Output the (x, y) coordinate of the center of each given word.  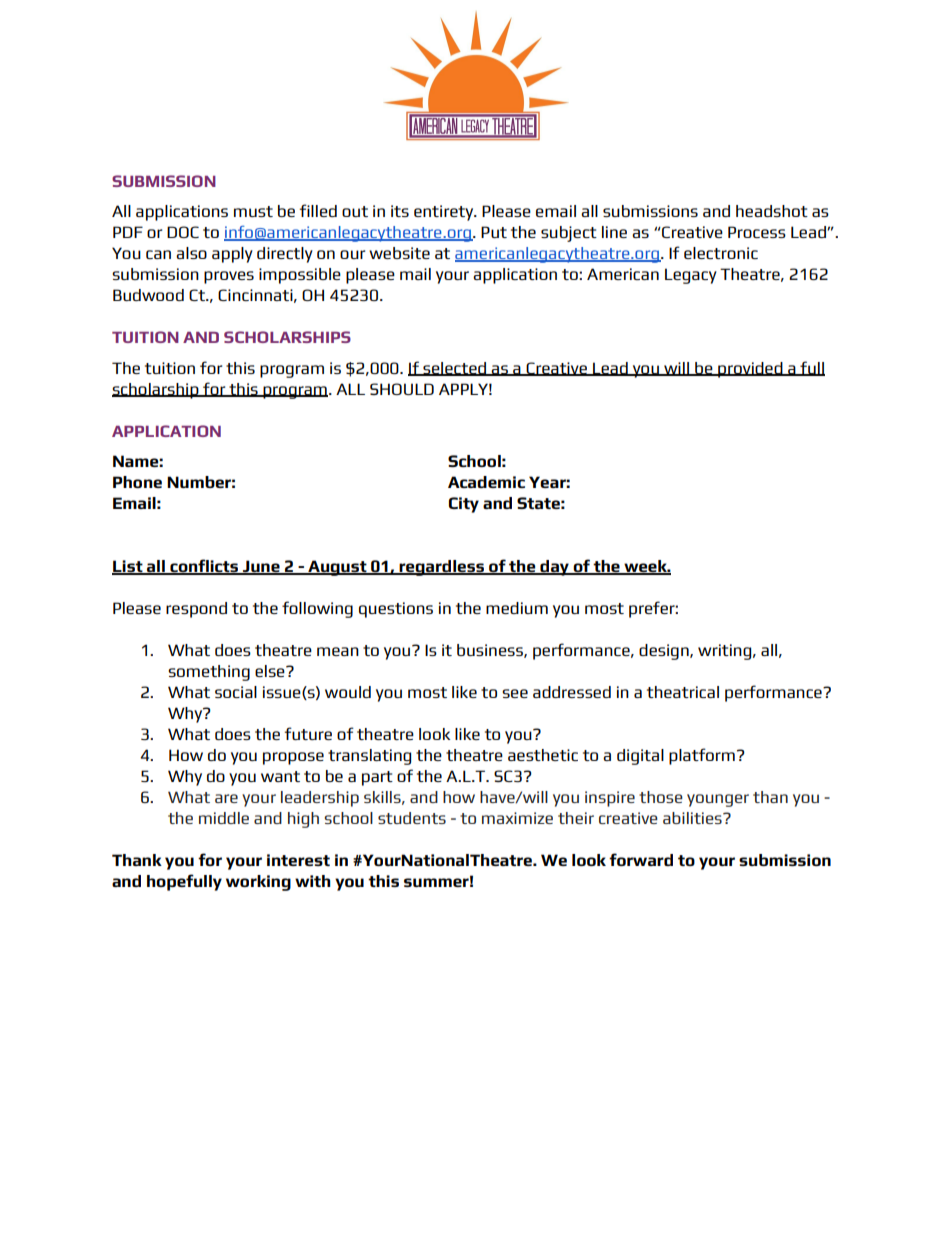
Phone (137, 482)
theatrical (683, 692)
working (258, 883)
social (236, 692)
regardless (441, 568)
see (515, 693)
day (554, 568)
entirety (445, 213)
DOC (183, 232)
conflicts (204, 567)
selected (455, 369)
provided (750, 370)
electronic (721, 253)
